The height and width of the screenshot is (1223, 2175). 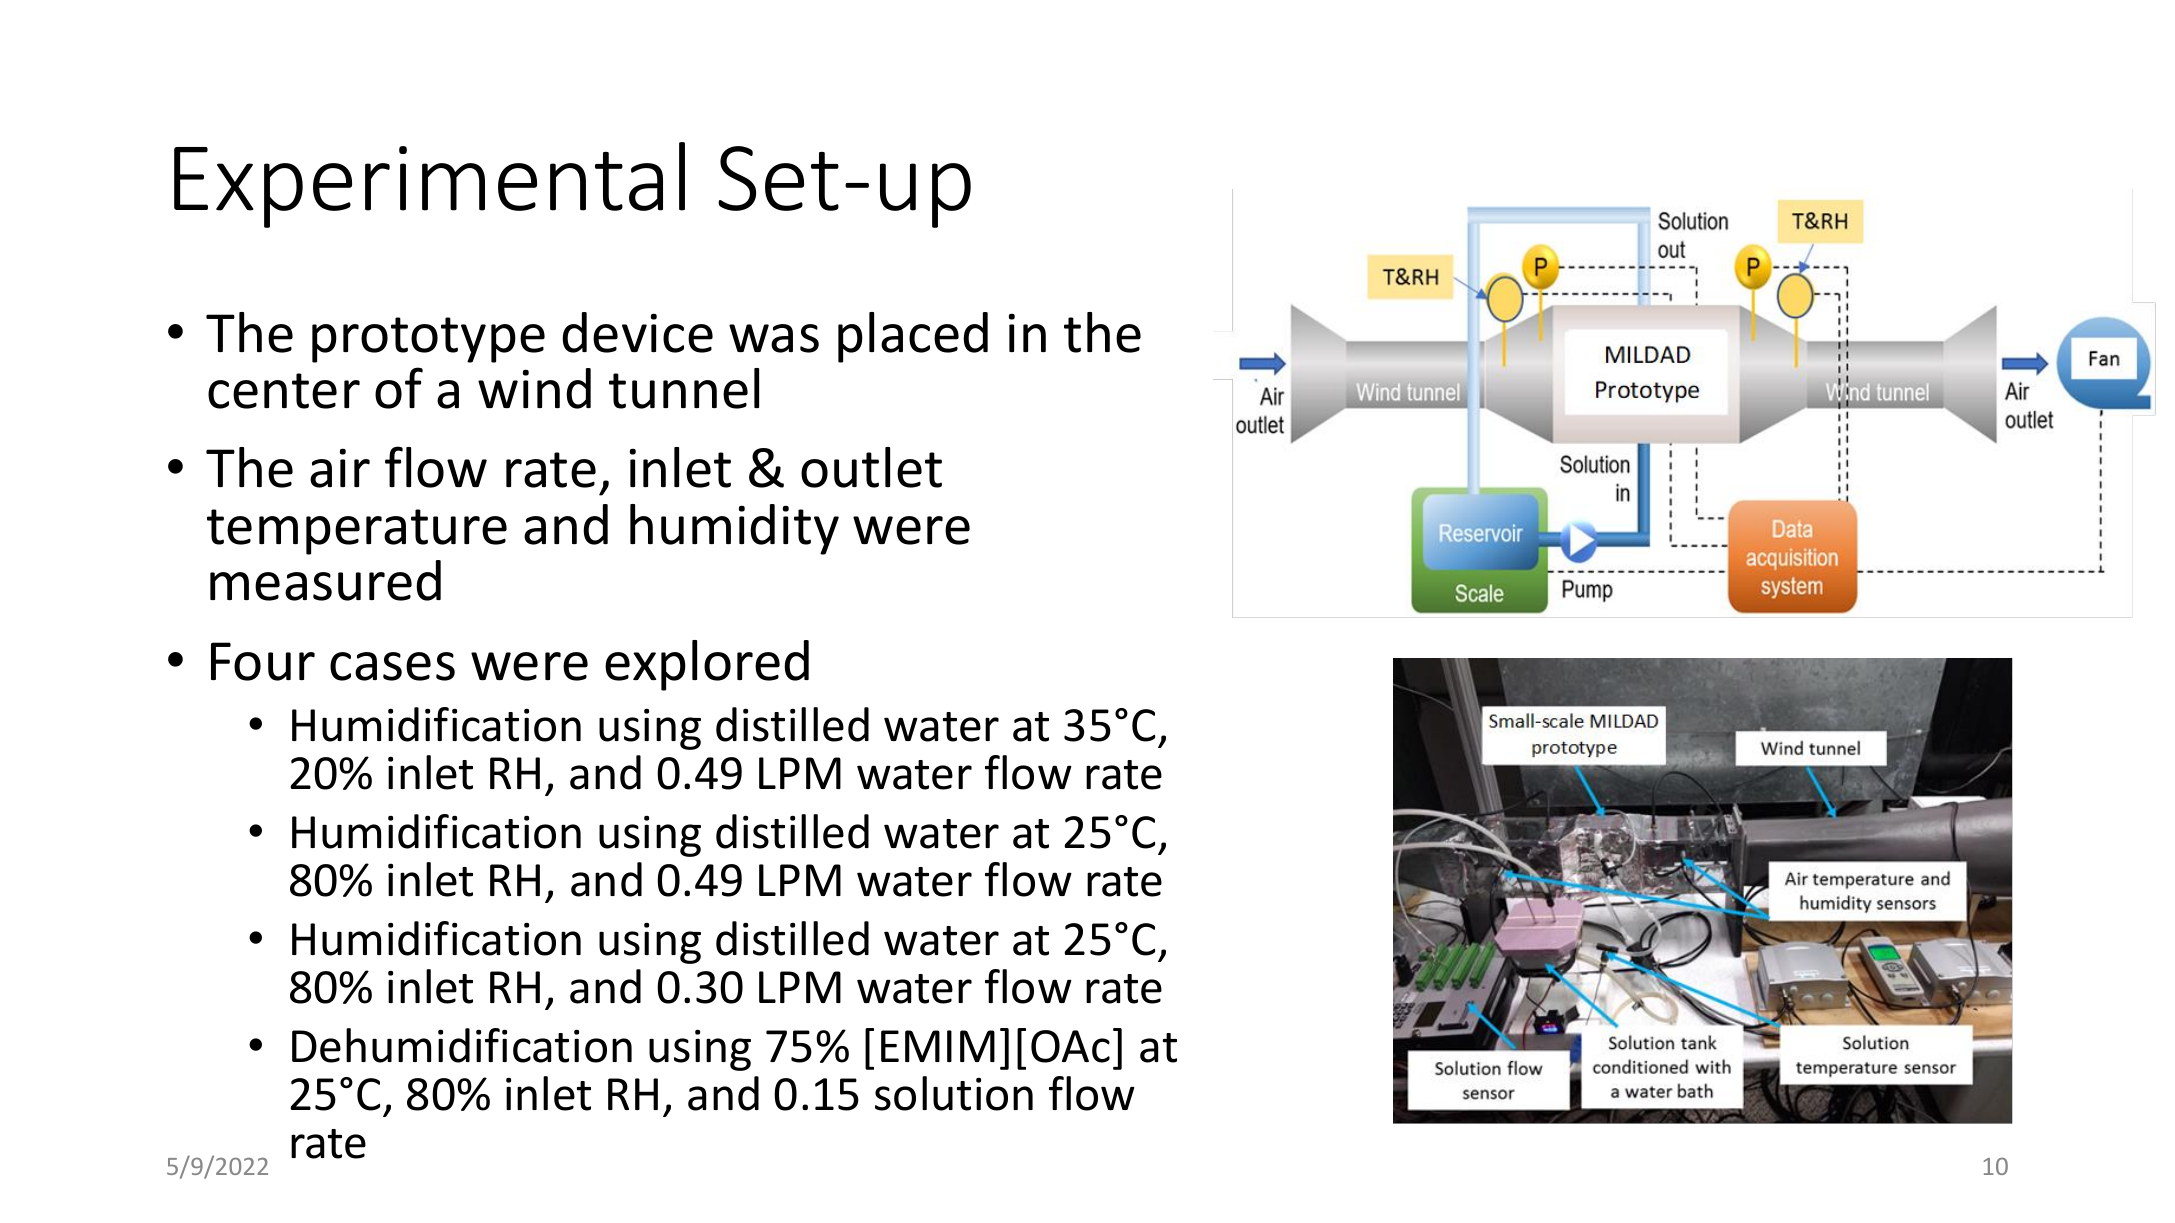 What do you see at coordinates (429, 185) in the screenshot?
I see `Experimental` at bounding box center [429, 185].
